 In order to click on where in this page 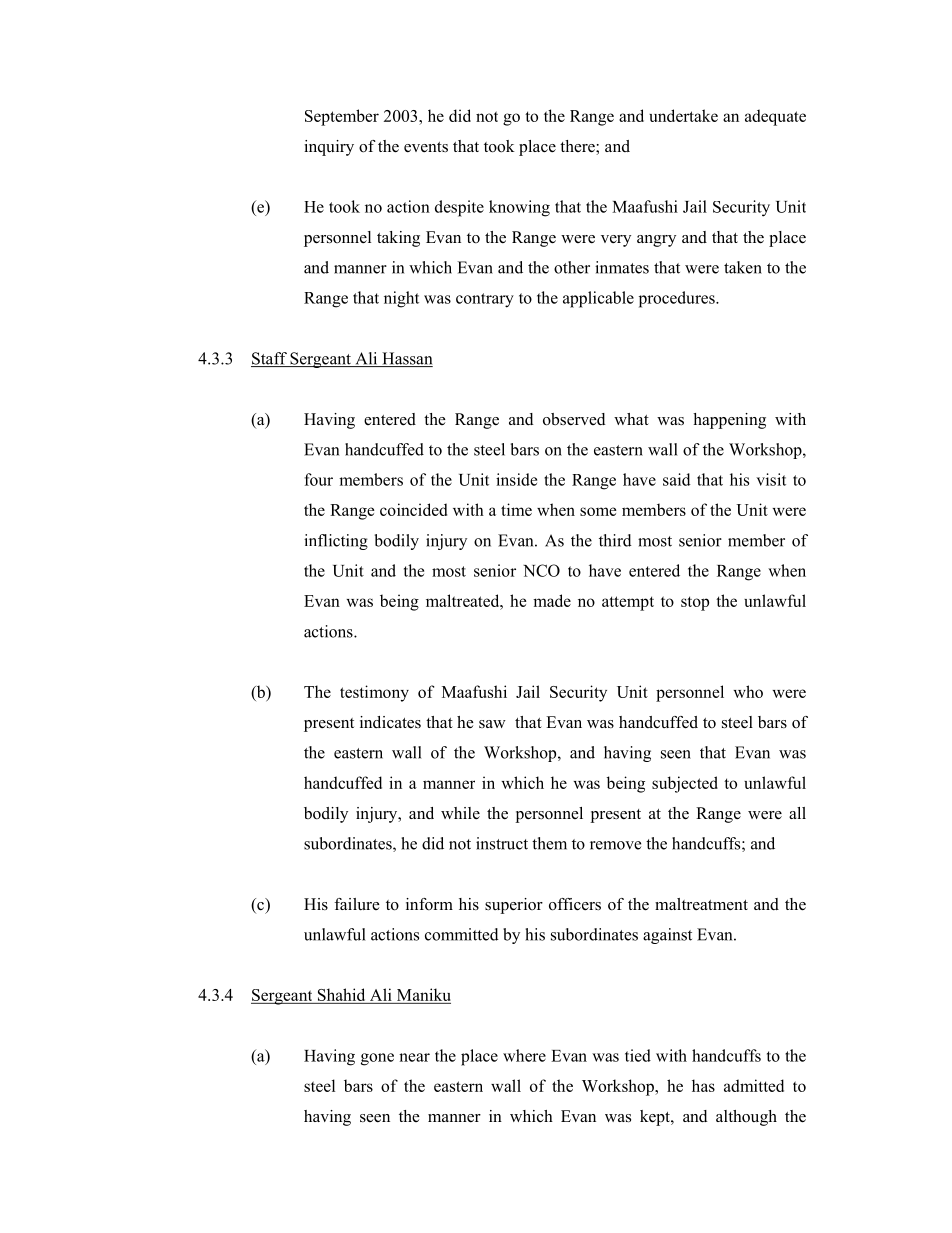, I will do `click(524, 1055)`.
